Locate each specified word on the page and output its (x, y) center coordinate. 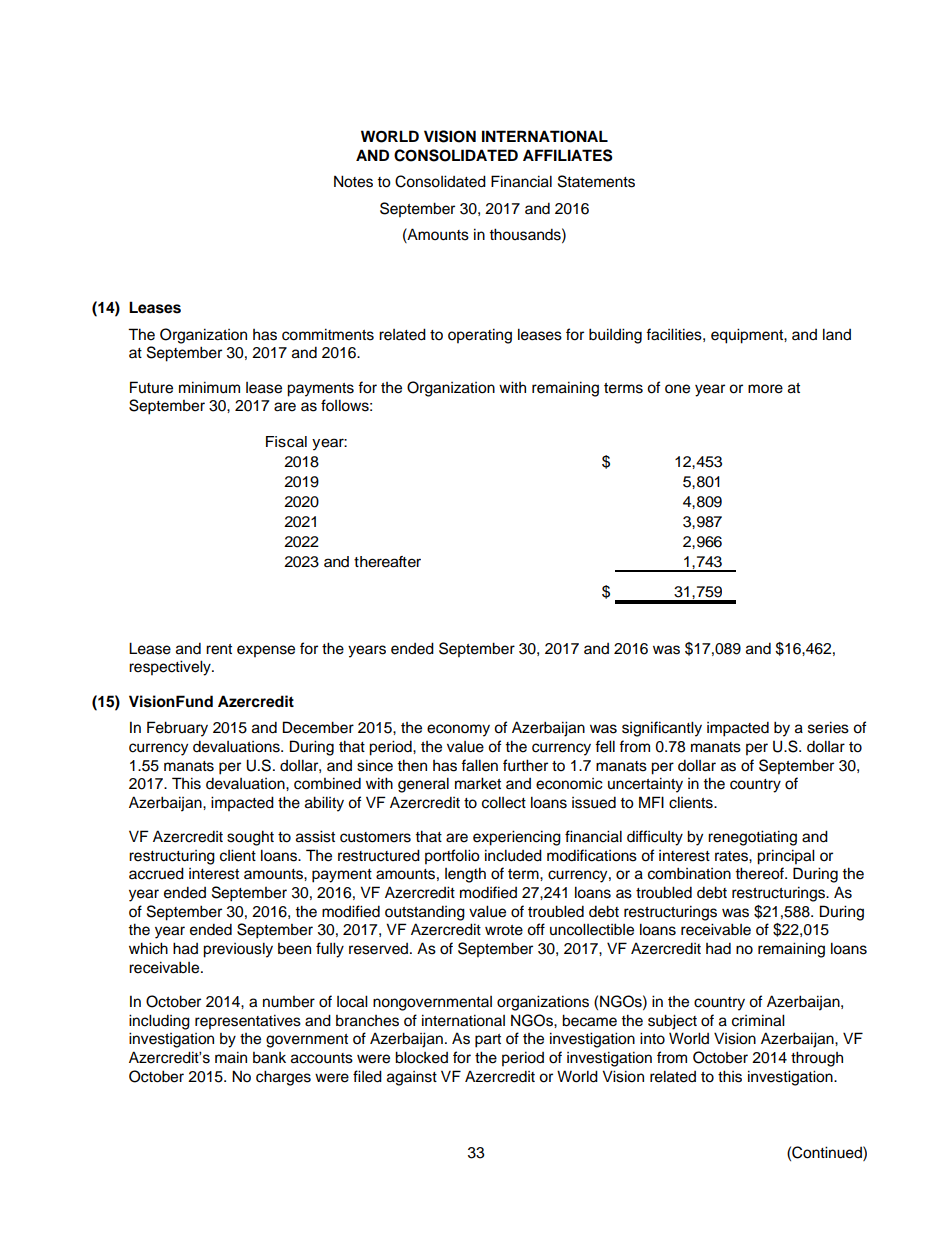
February (177, 729)
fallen (479, 765)
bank (269, 1058)
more (765, 389)
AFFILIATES (568, 155)
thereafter (387, 562)
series (828, 727)
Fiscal (286, 442)
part (488, 1041)
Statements (596, 181)
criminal (758, 1020)
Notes (353, 181)
